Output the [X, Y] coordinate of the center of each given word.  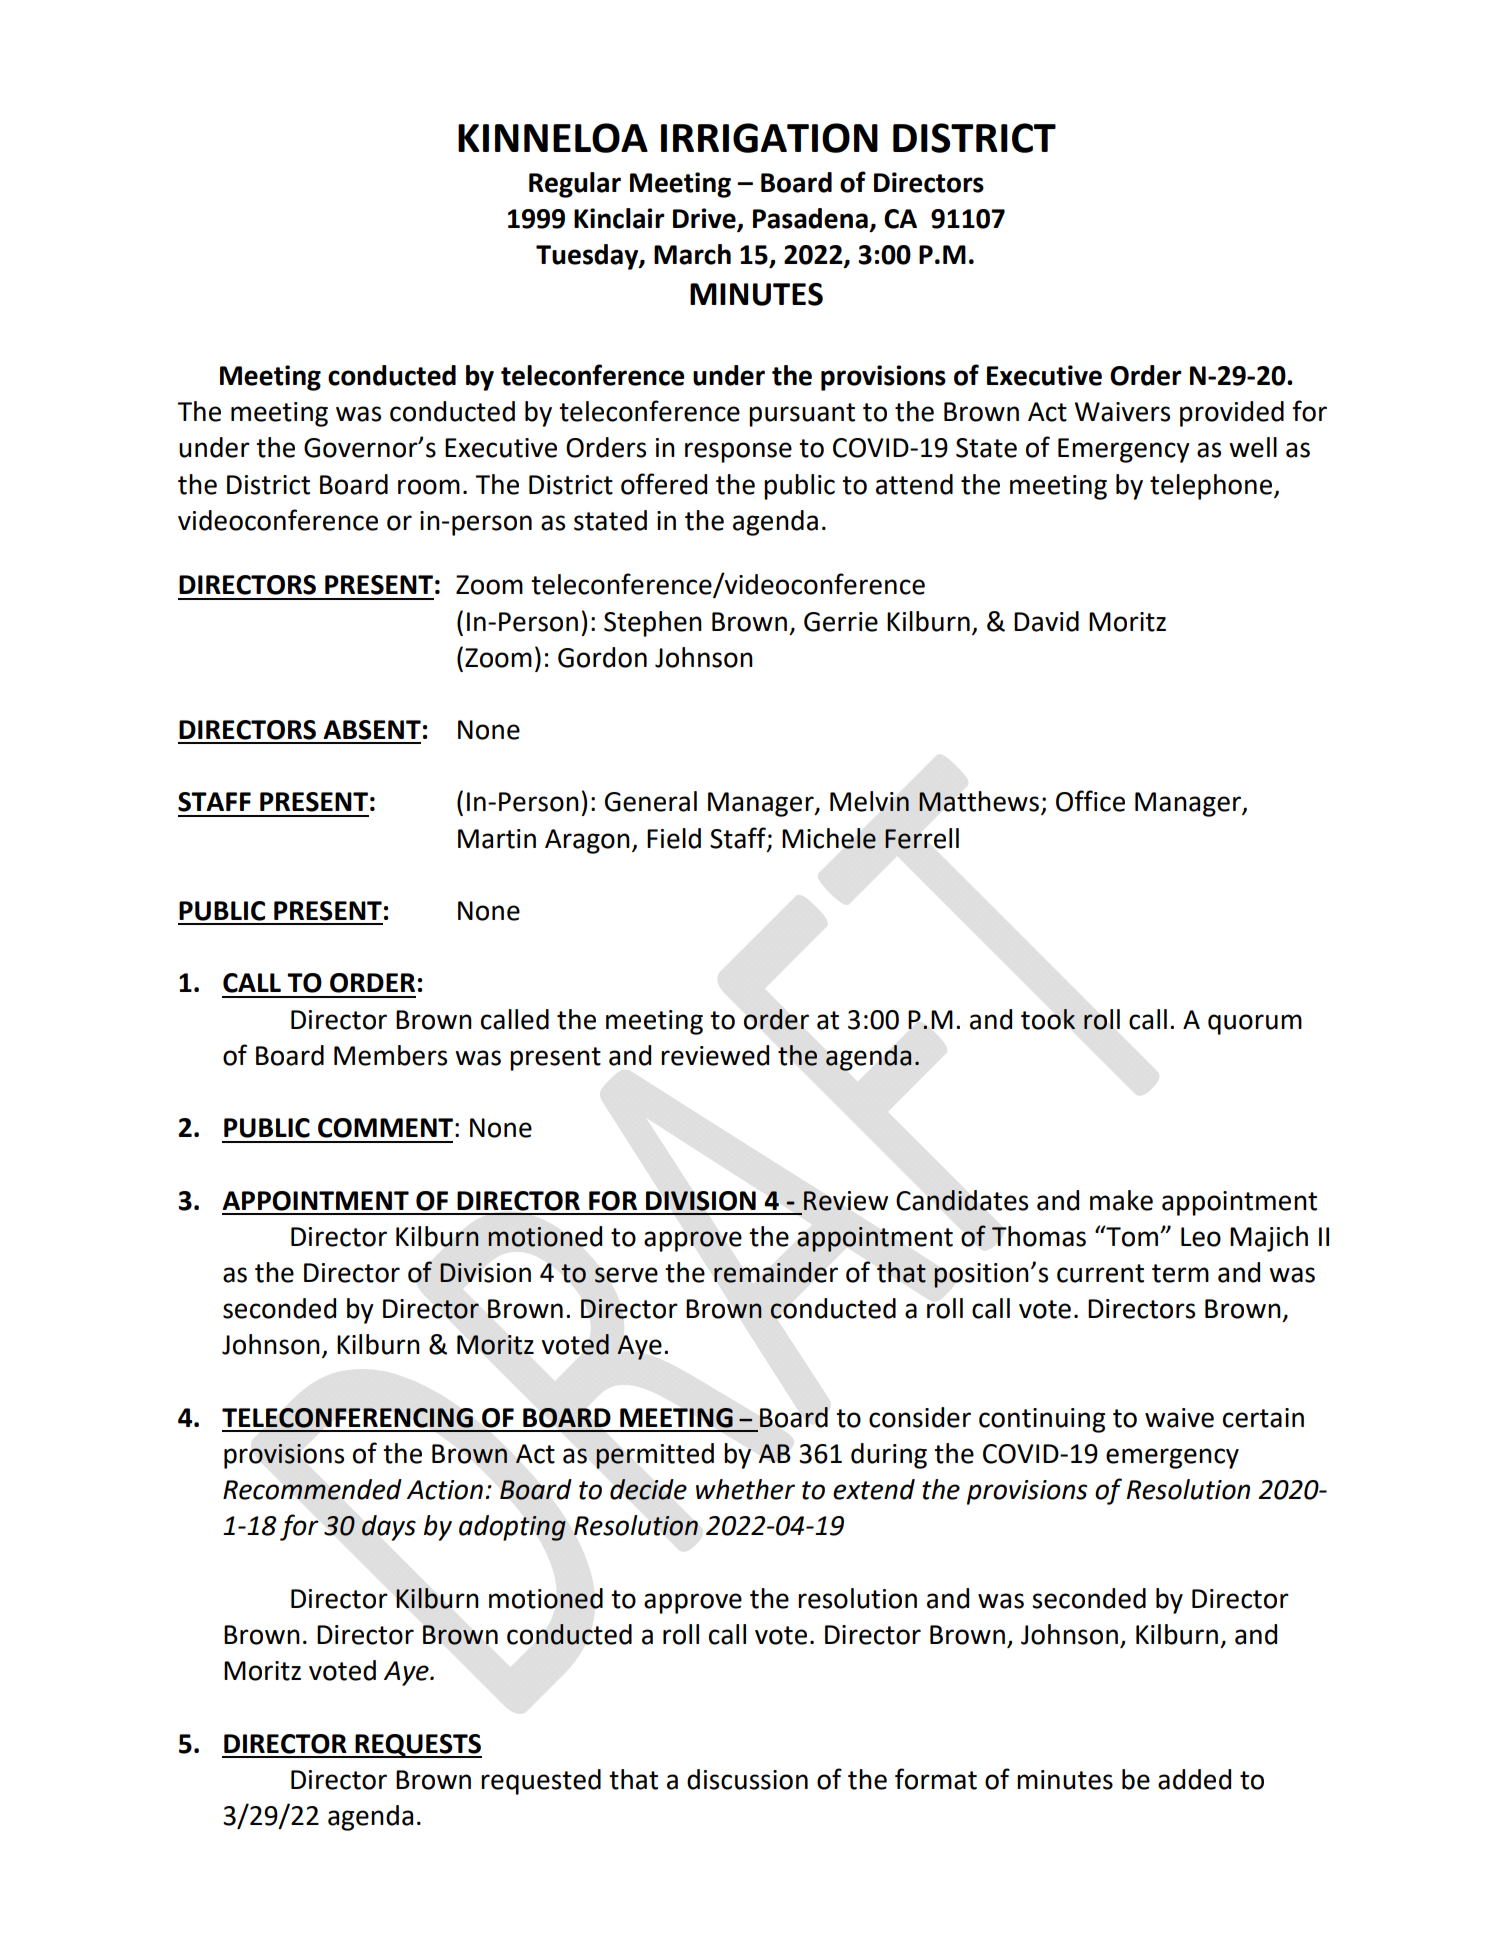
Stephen [653, 624]
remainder [776, 1272]
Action [445, 1490]
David [1046, 621]
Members [390, 1055]
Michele [829, 838]
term [1180, 1273]
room [429, 487]
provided [1232, 414]
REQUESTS [417, 1746]
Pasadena [810, 218]
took [1048, 1019]
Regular [575, 185]
